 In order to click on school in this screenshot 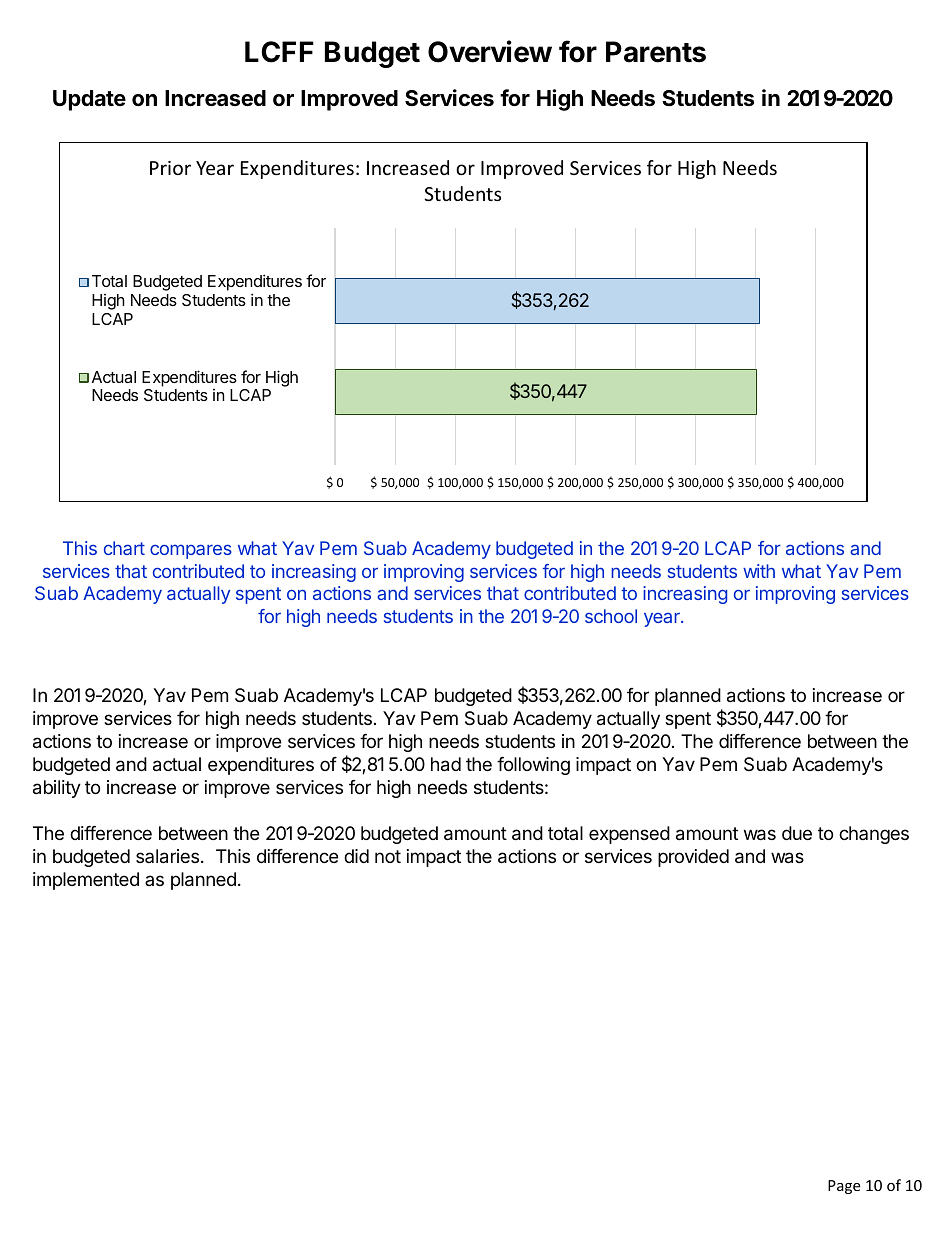, I will do `click(611, 616)`.
